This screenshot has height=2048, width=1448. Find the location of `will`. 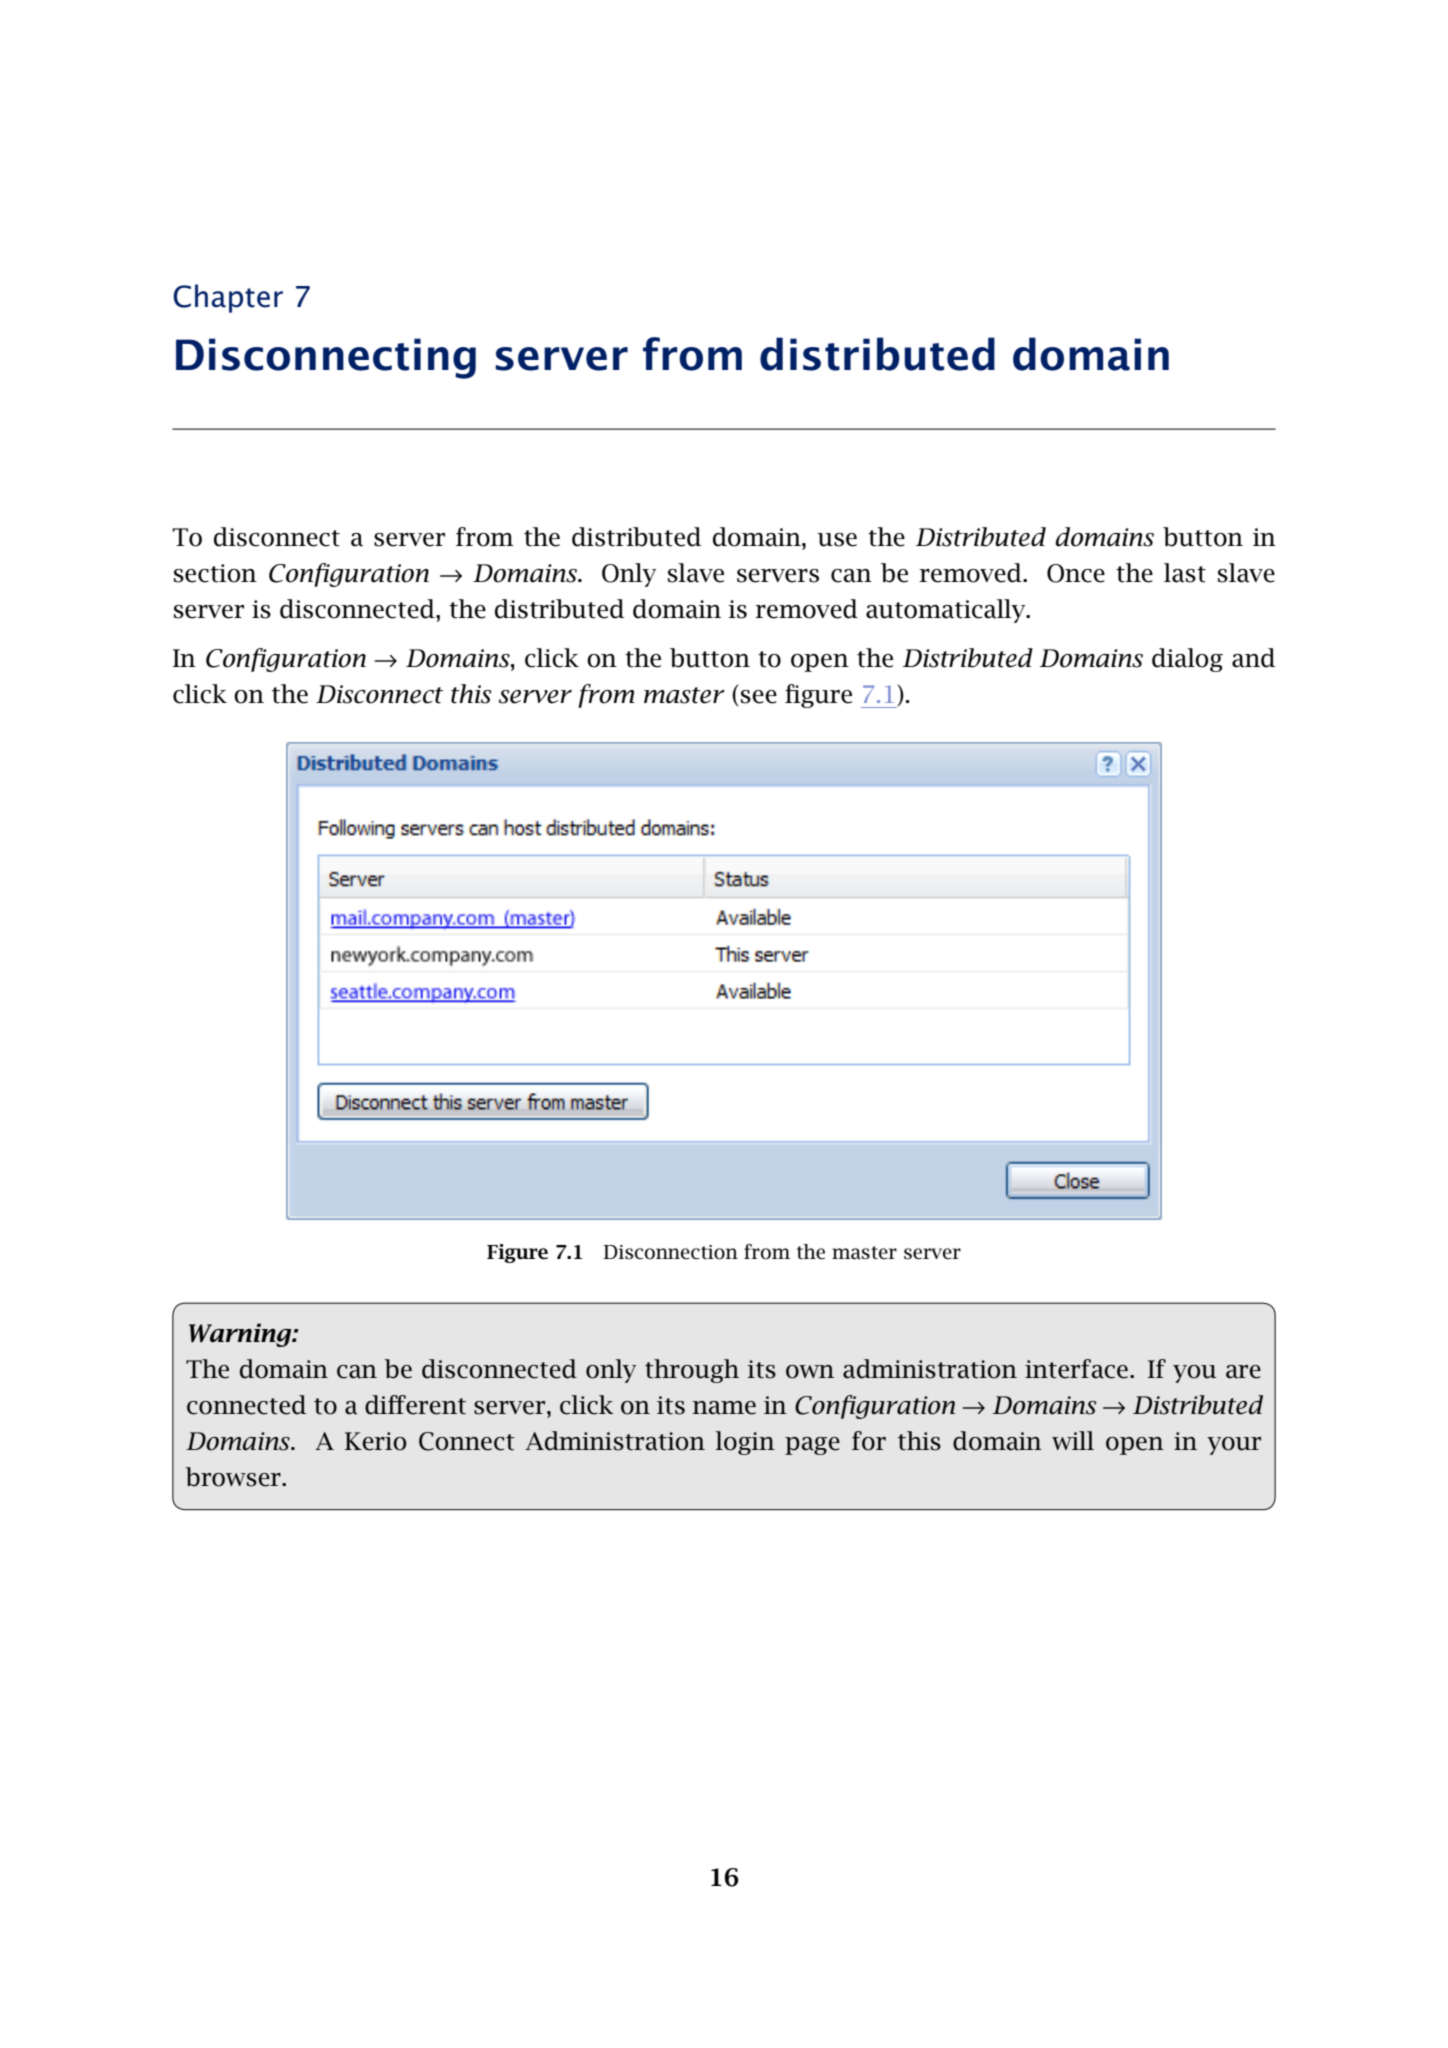

will is located at coordinates (1073, 1440).
